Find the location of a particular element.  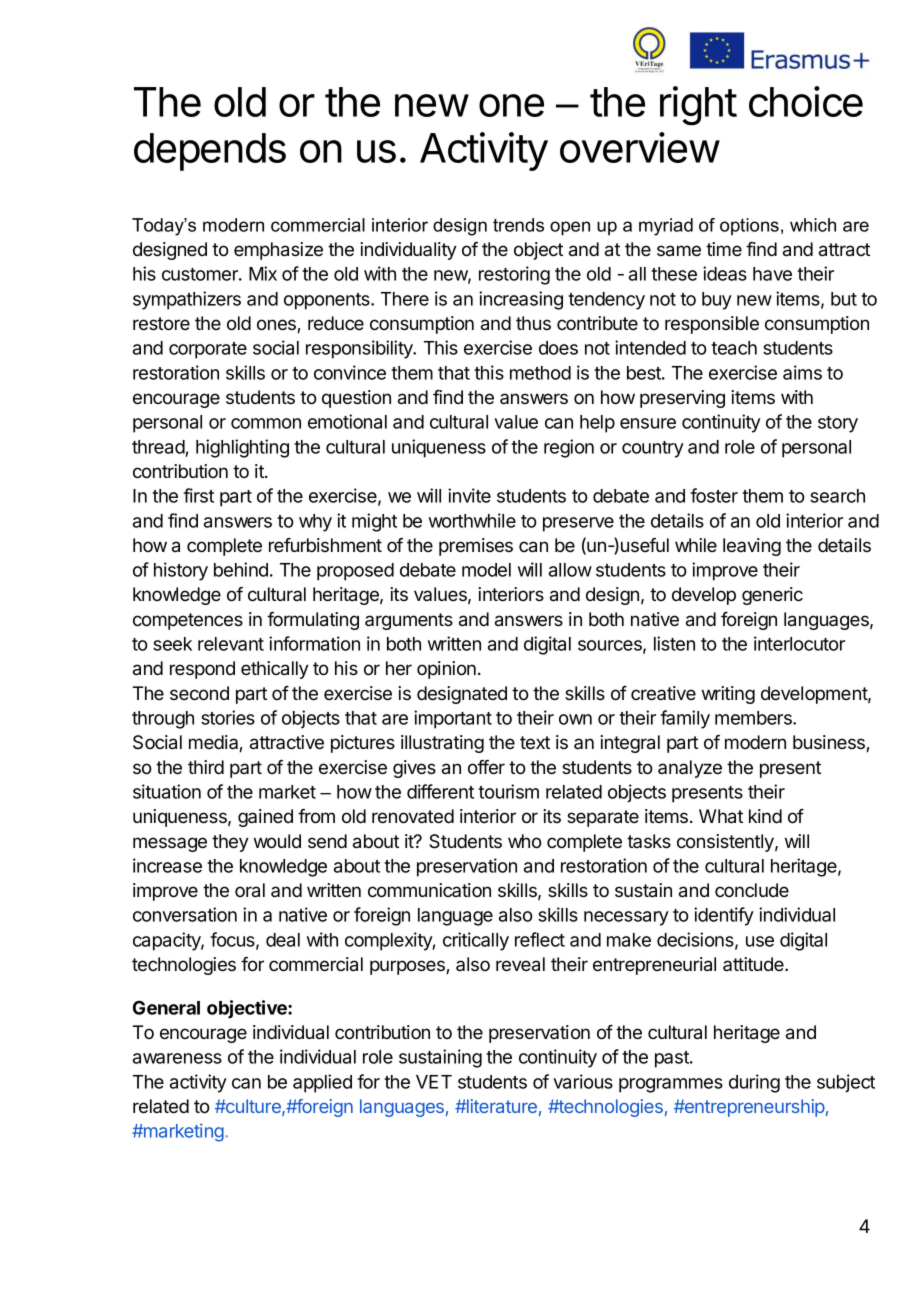

depends is located at coordinates (210, 152).
